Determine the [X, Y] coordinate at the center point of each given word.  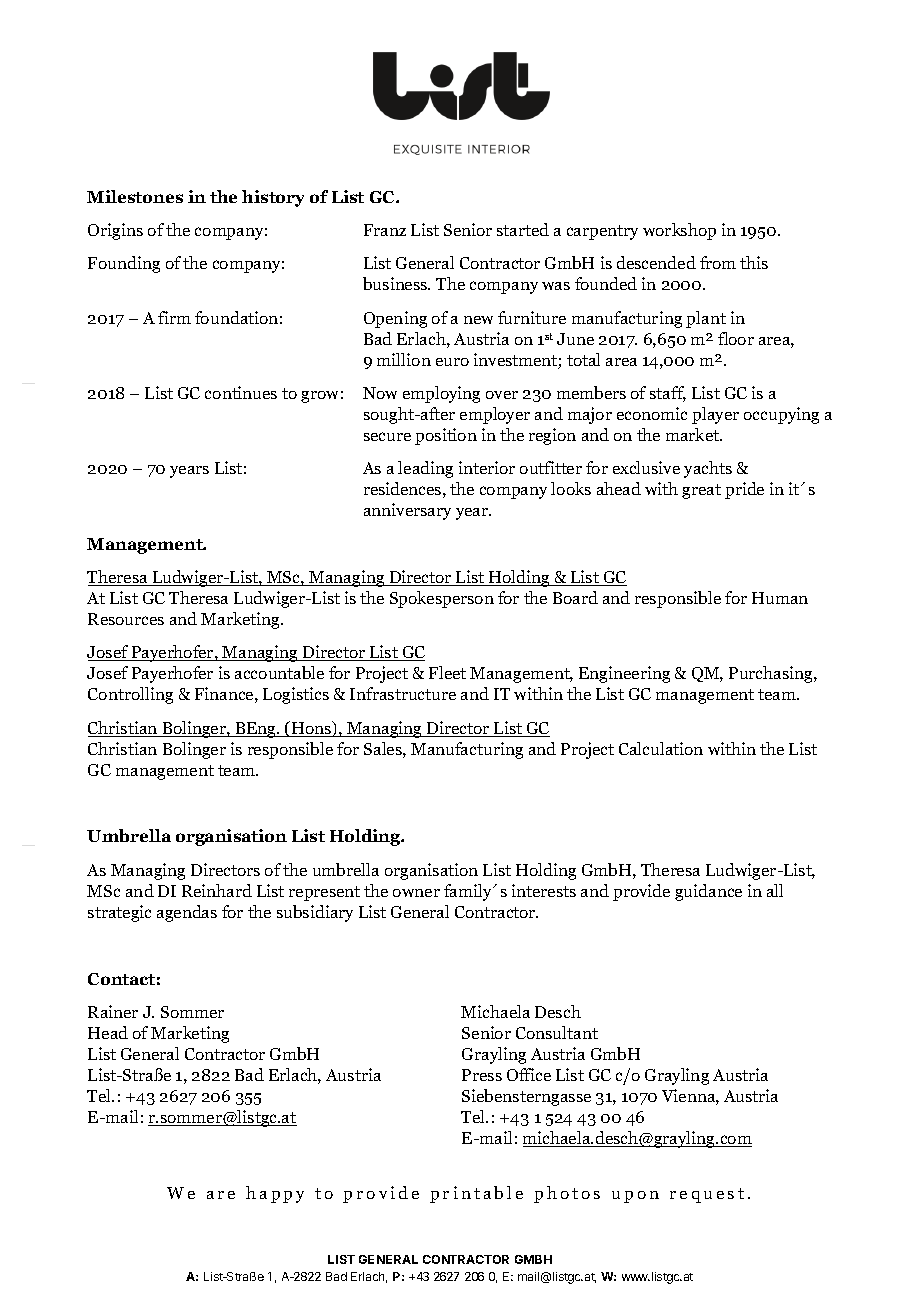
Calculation [661, 748]
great [701, 491]
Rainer [113, 1011]
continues [241, 392]
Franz [385, 230]
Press [482, 1075]
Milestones [135, 196]
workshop [679, 231]
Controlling [130, 695]
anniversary [407, 511]
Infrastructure [403, 693]
